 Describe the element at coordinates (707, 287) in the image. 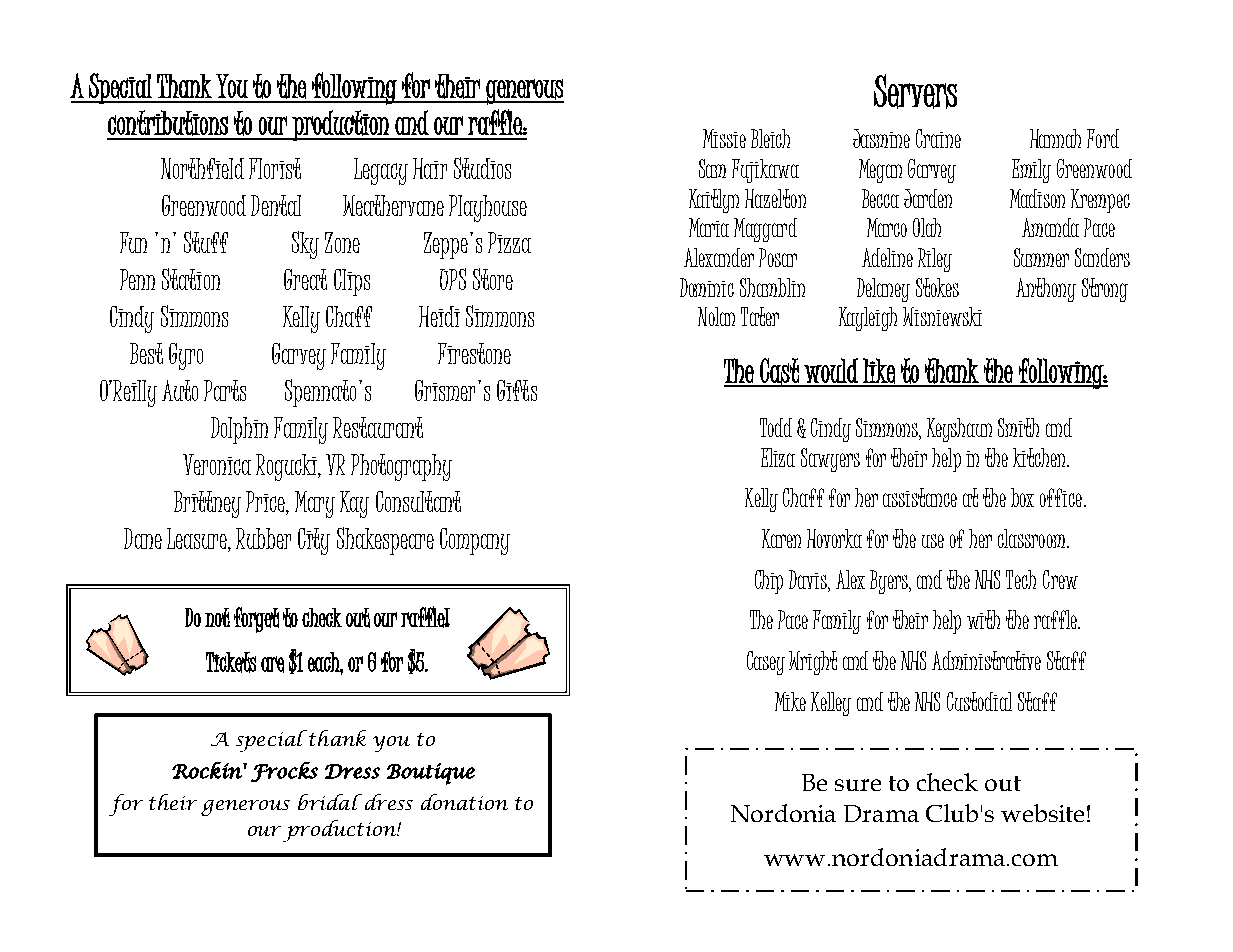

I see `Dominic` at that location.
